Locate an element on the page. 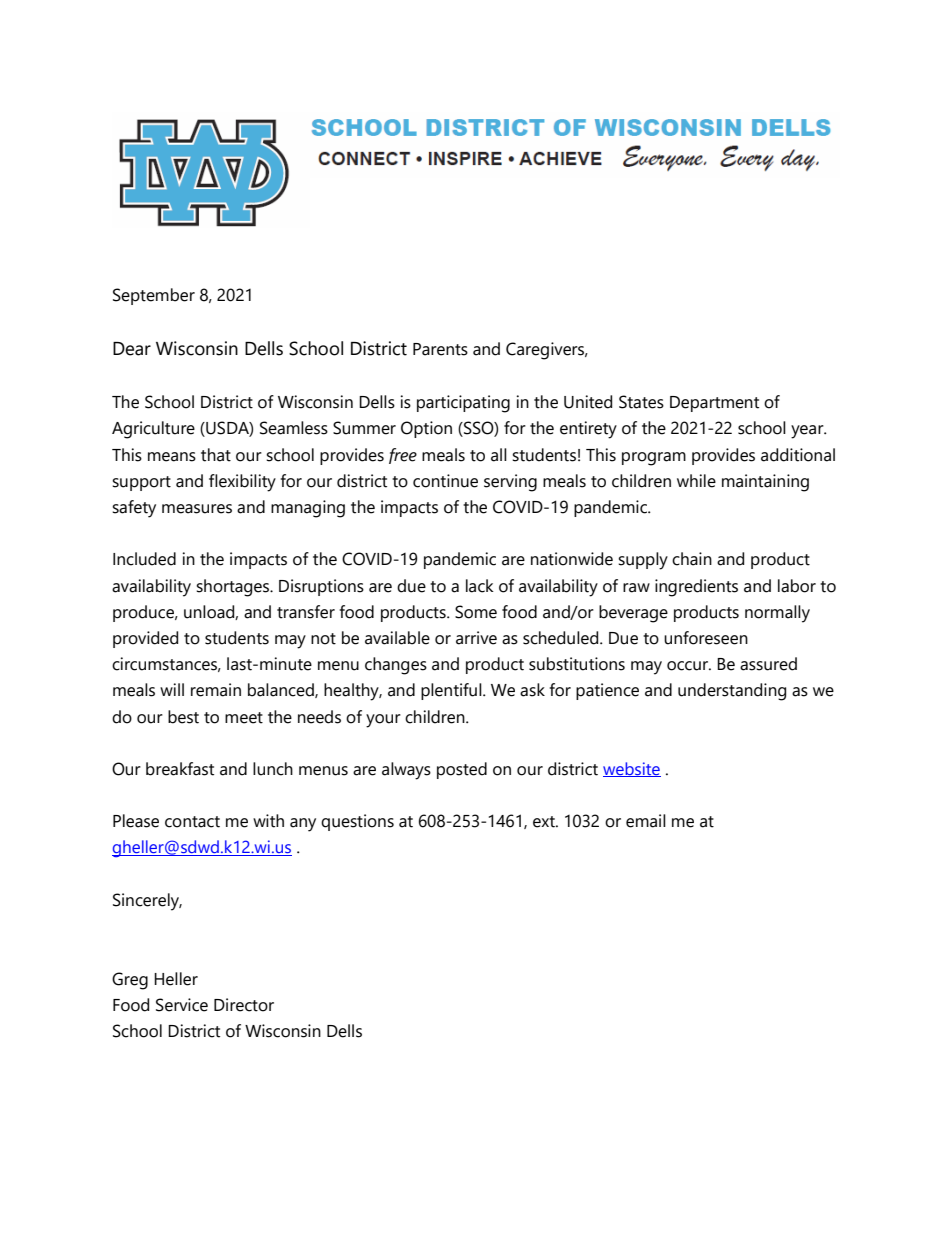  Department is located at coordinates (714, 404).
